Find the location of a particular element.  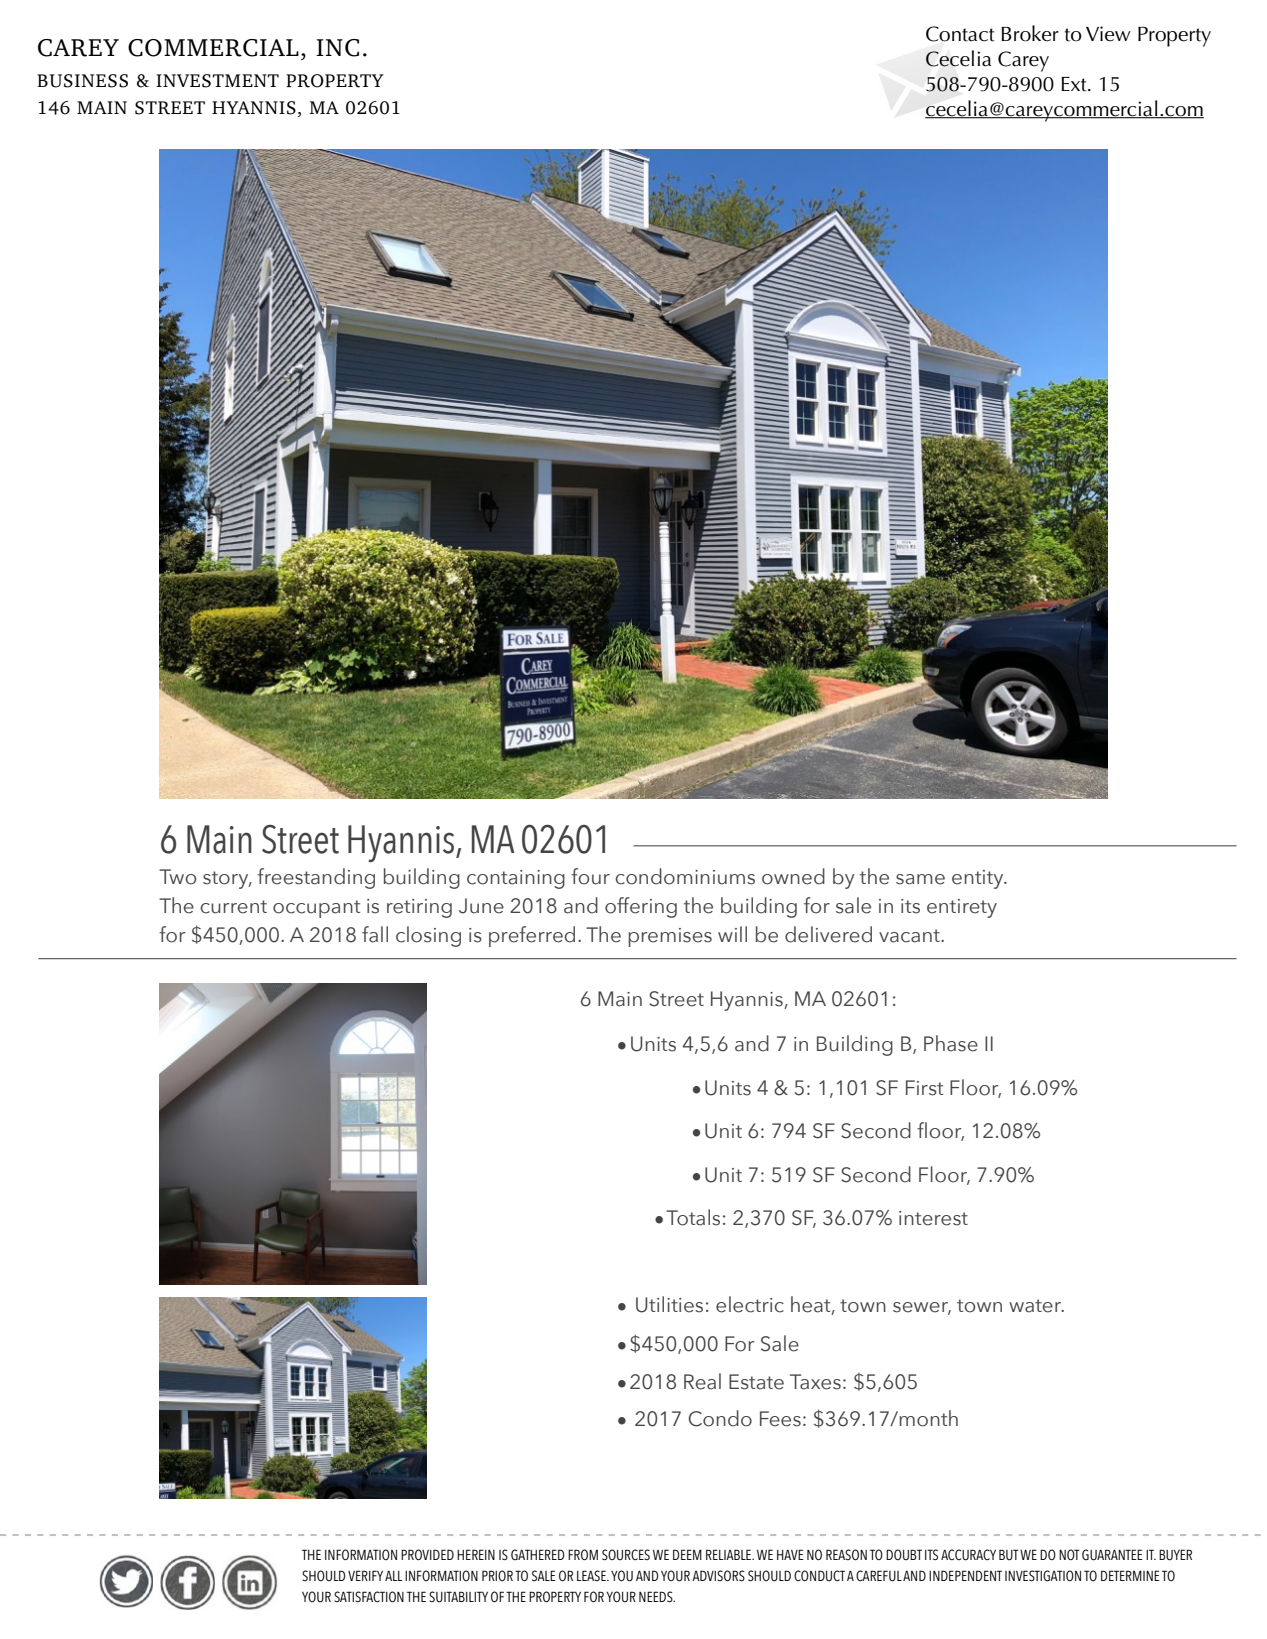

Two is located at coordinates (177, 877).
